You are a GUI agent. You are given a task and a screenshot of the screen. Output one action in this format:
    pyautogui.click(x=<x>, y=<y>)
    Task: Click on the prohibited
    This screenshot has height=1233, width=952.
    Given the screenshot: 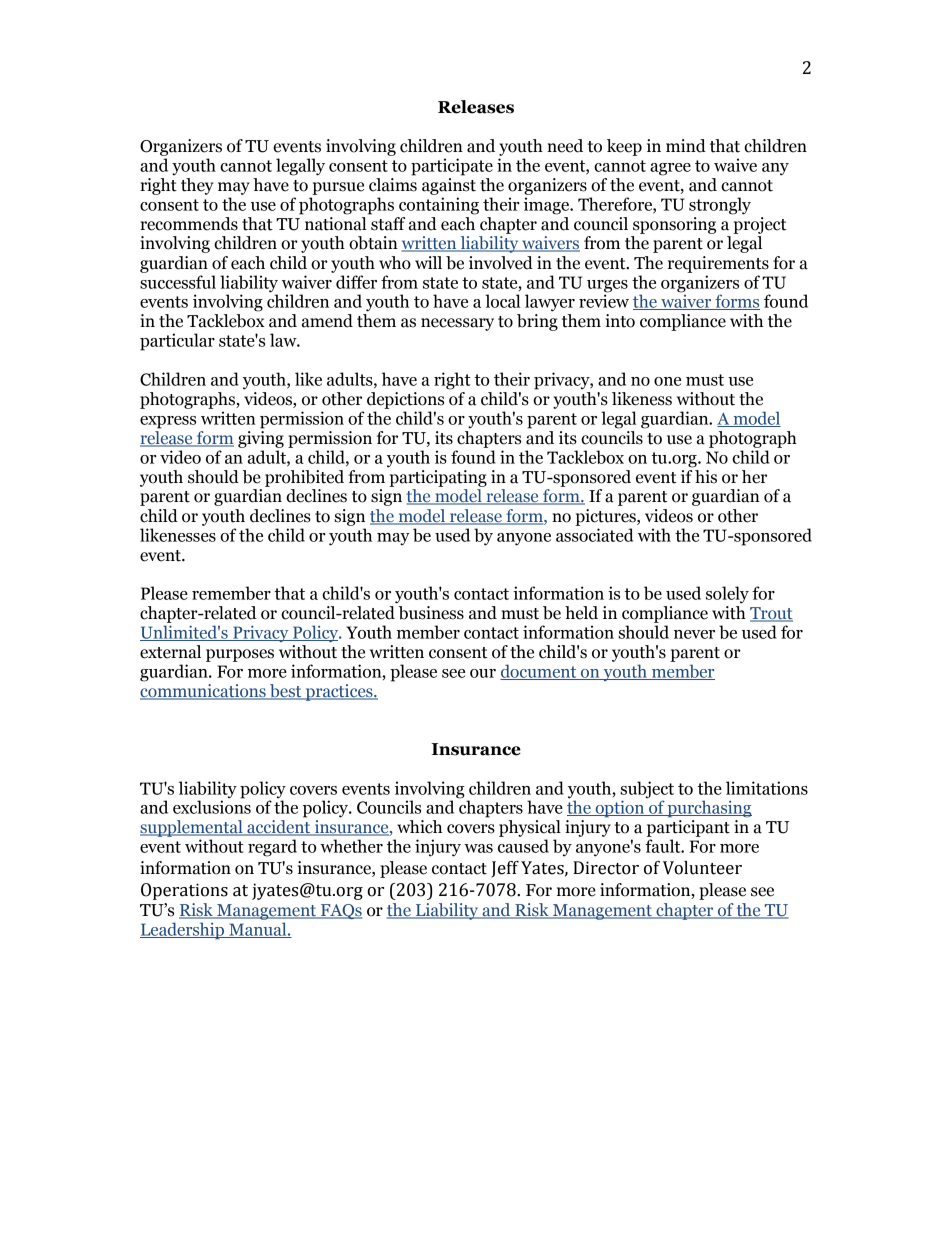 What is the action you would take?
    pyautogui.click(x=304, y=478)
